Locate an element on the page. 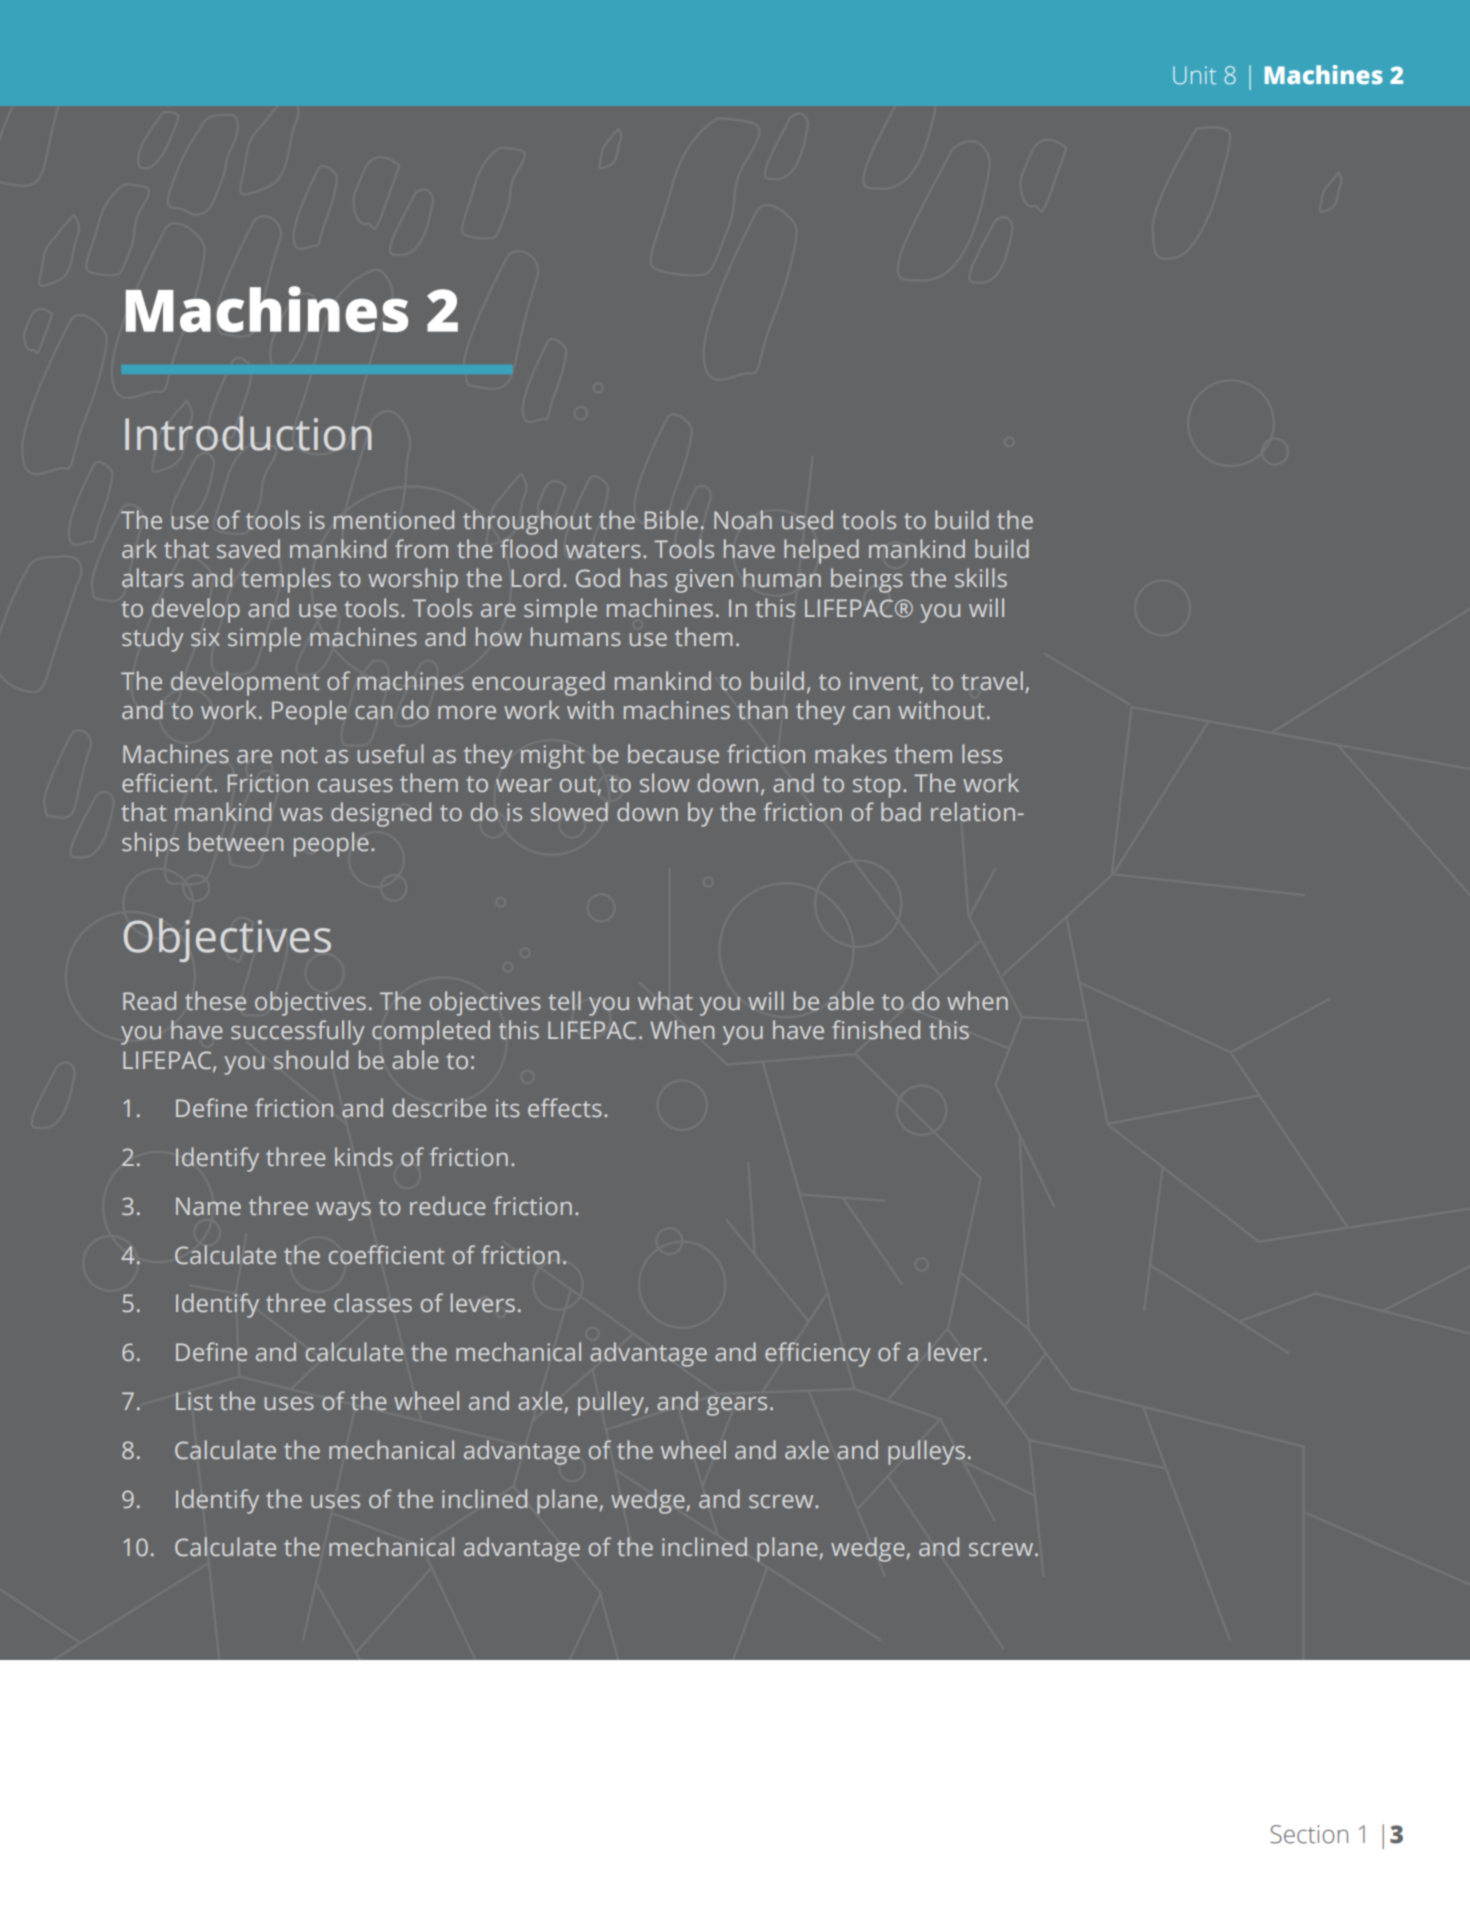  efficiency is located at coordinates (818, 1354).
